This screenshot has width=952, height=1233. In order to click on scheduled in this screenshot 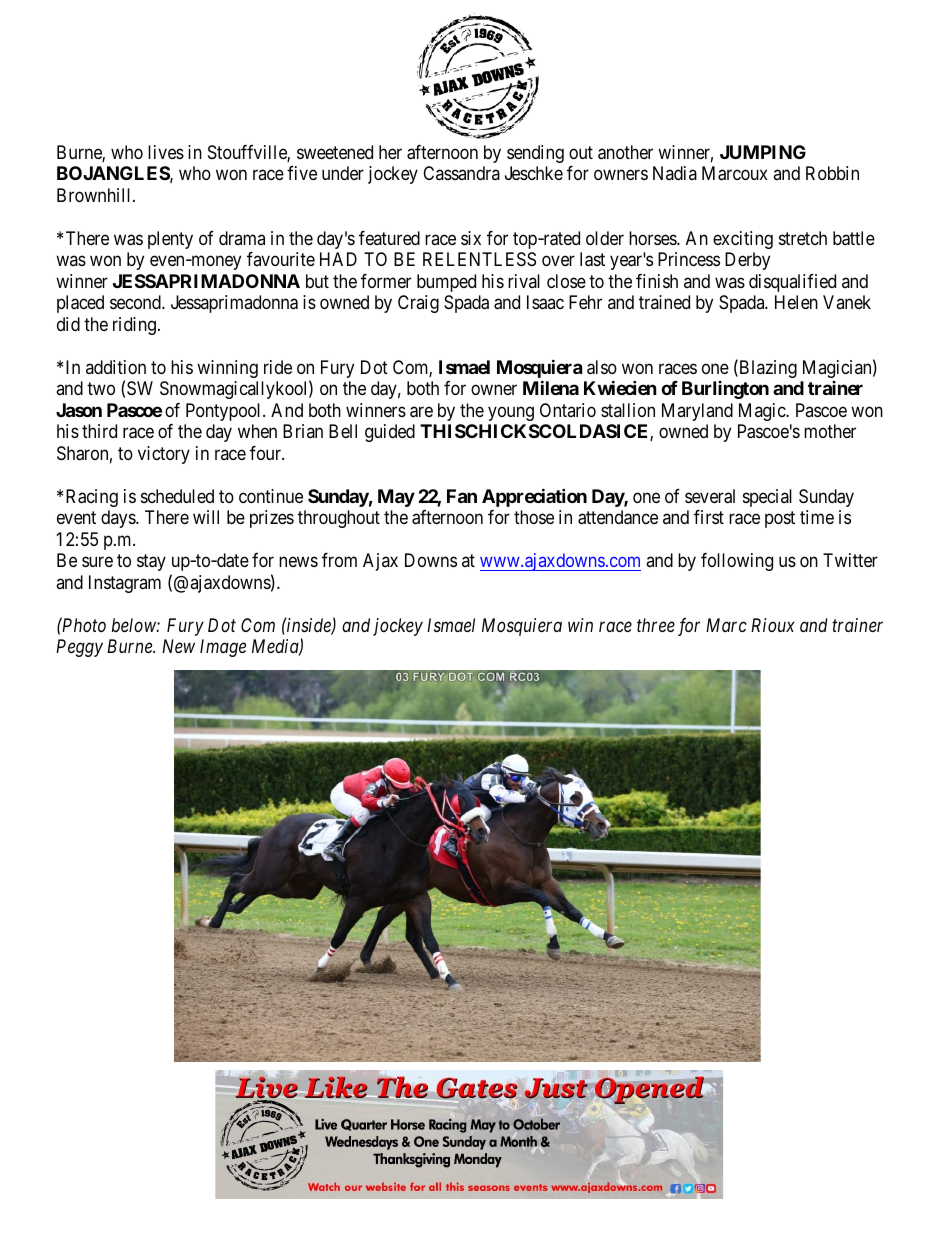, I will do `click(177, 496)`.
